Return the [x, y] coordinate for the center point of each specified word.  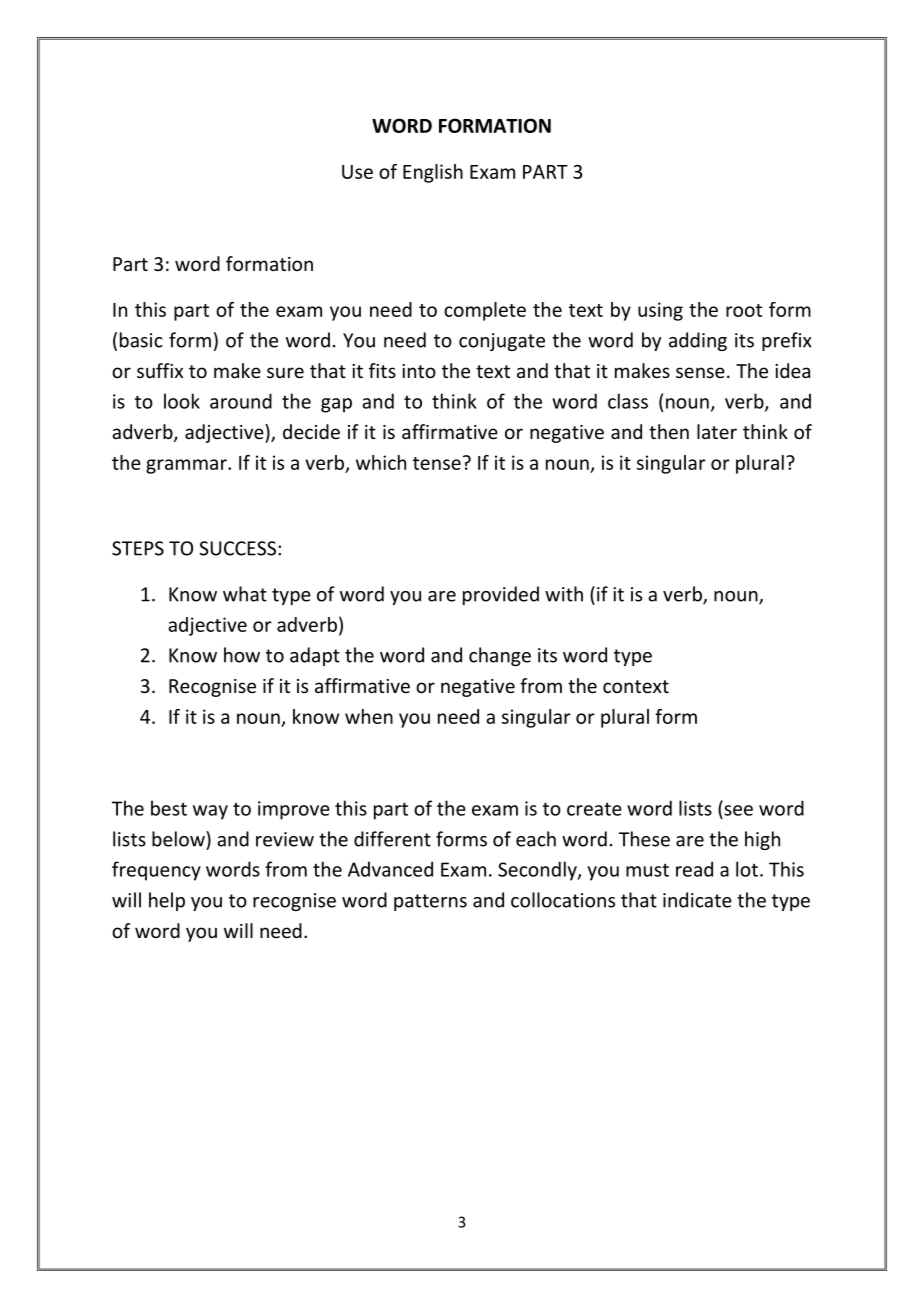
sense [700, 372]
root [744, 310]
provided [501, 595]
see [738, 810]
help [167, 901]
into [419, 371]
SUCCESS [237, 548]
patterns [430, 902]
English [433, 173]
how [242, 655]
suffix [160, 370]
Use [357, 172]
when [369, 716]
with [564, 594]
